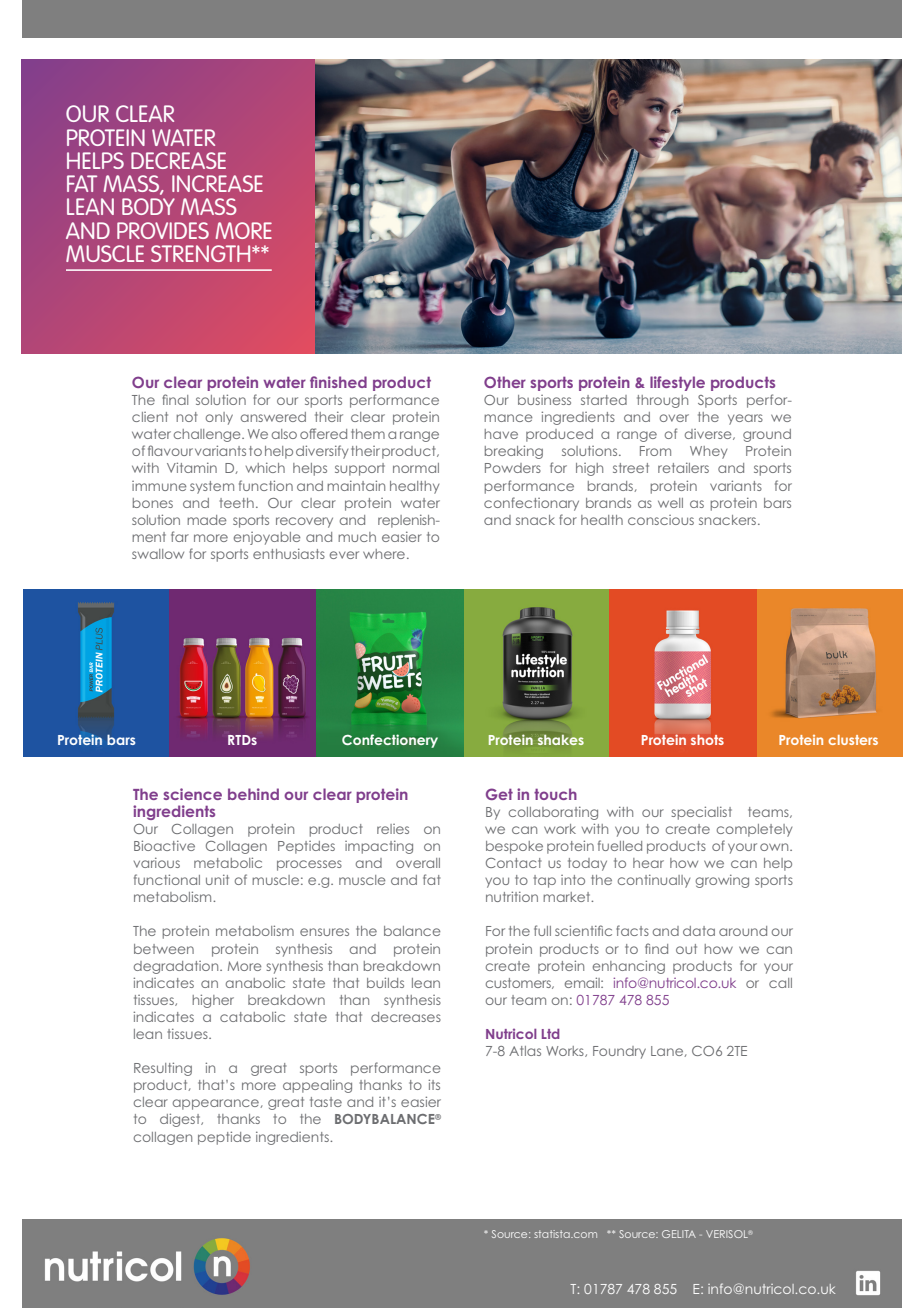 Image resolution: width=924 pixels, height=1308 pixels. I want to click on growing, so click(722, 881).
